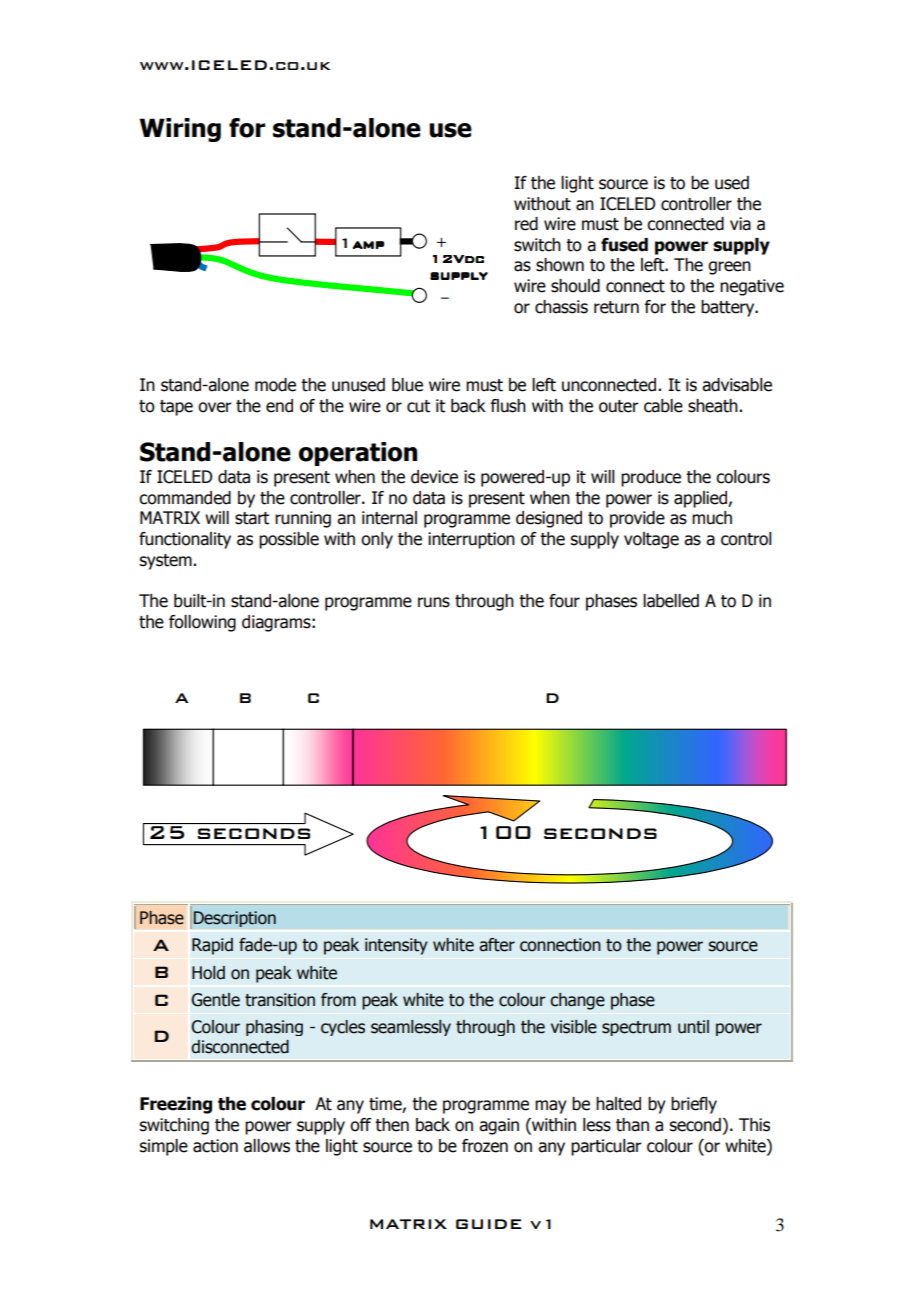 The height and width of the image is (1308, 924). I want to click on cut, so click(418, 406).
